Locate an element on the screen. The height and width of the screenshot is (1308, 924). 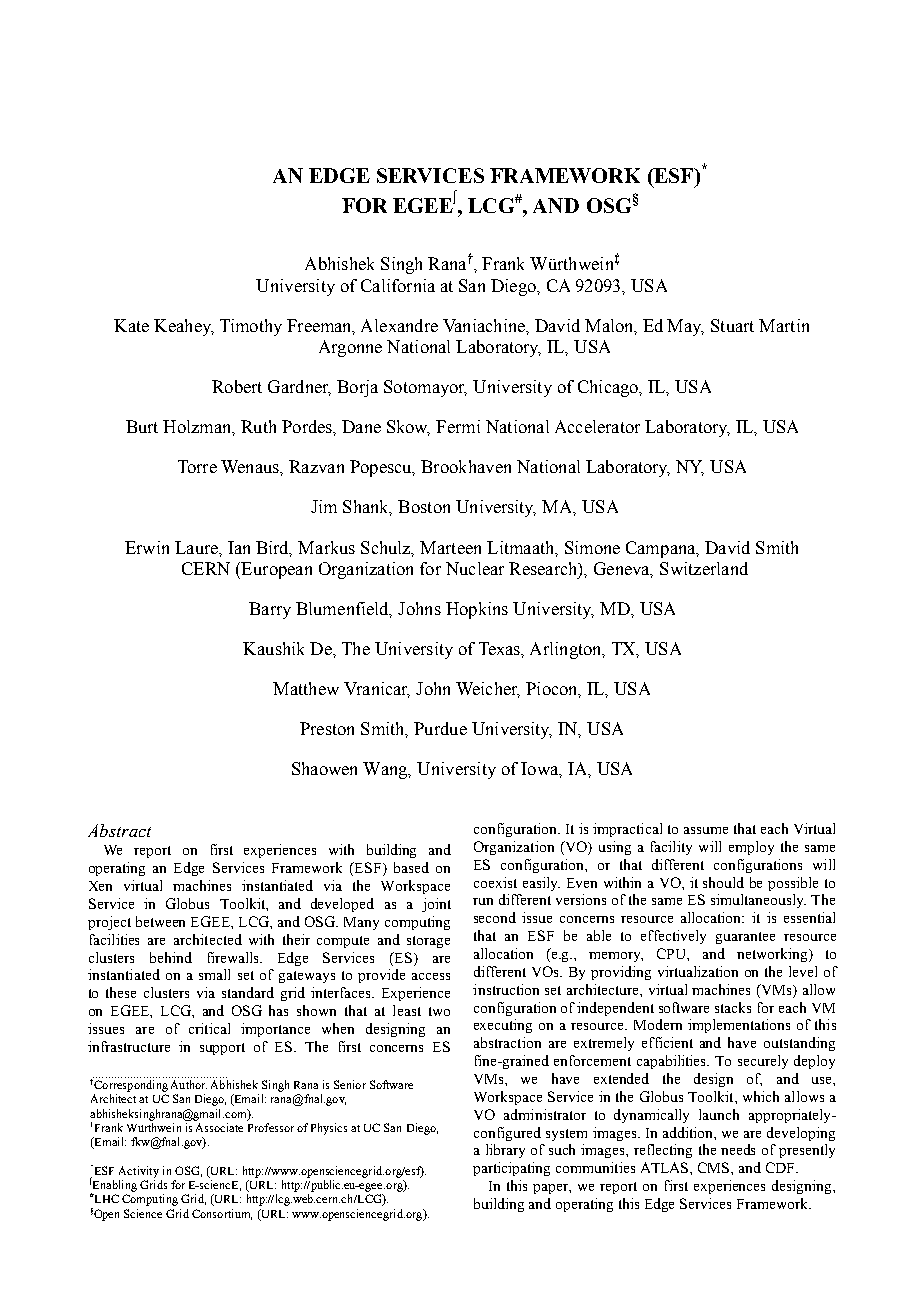
Alexandre is located at coordinates (399, 325).
